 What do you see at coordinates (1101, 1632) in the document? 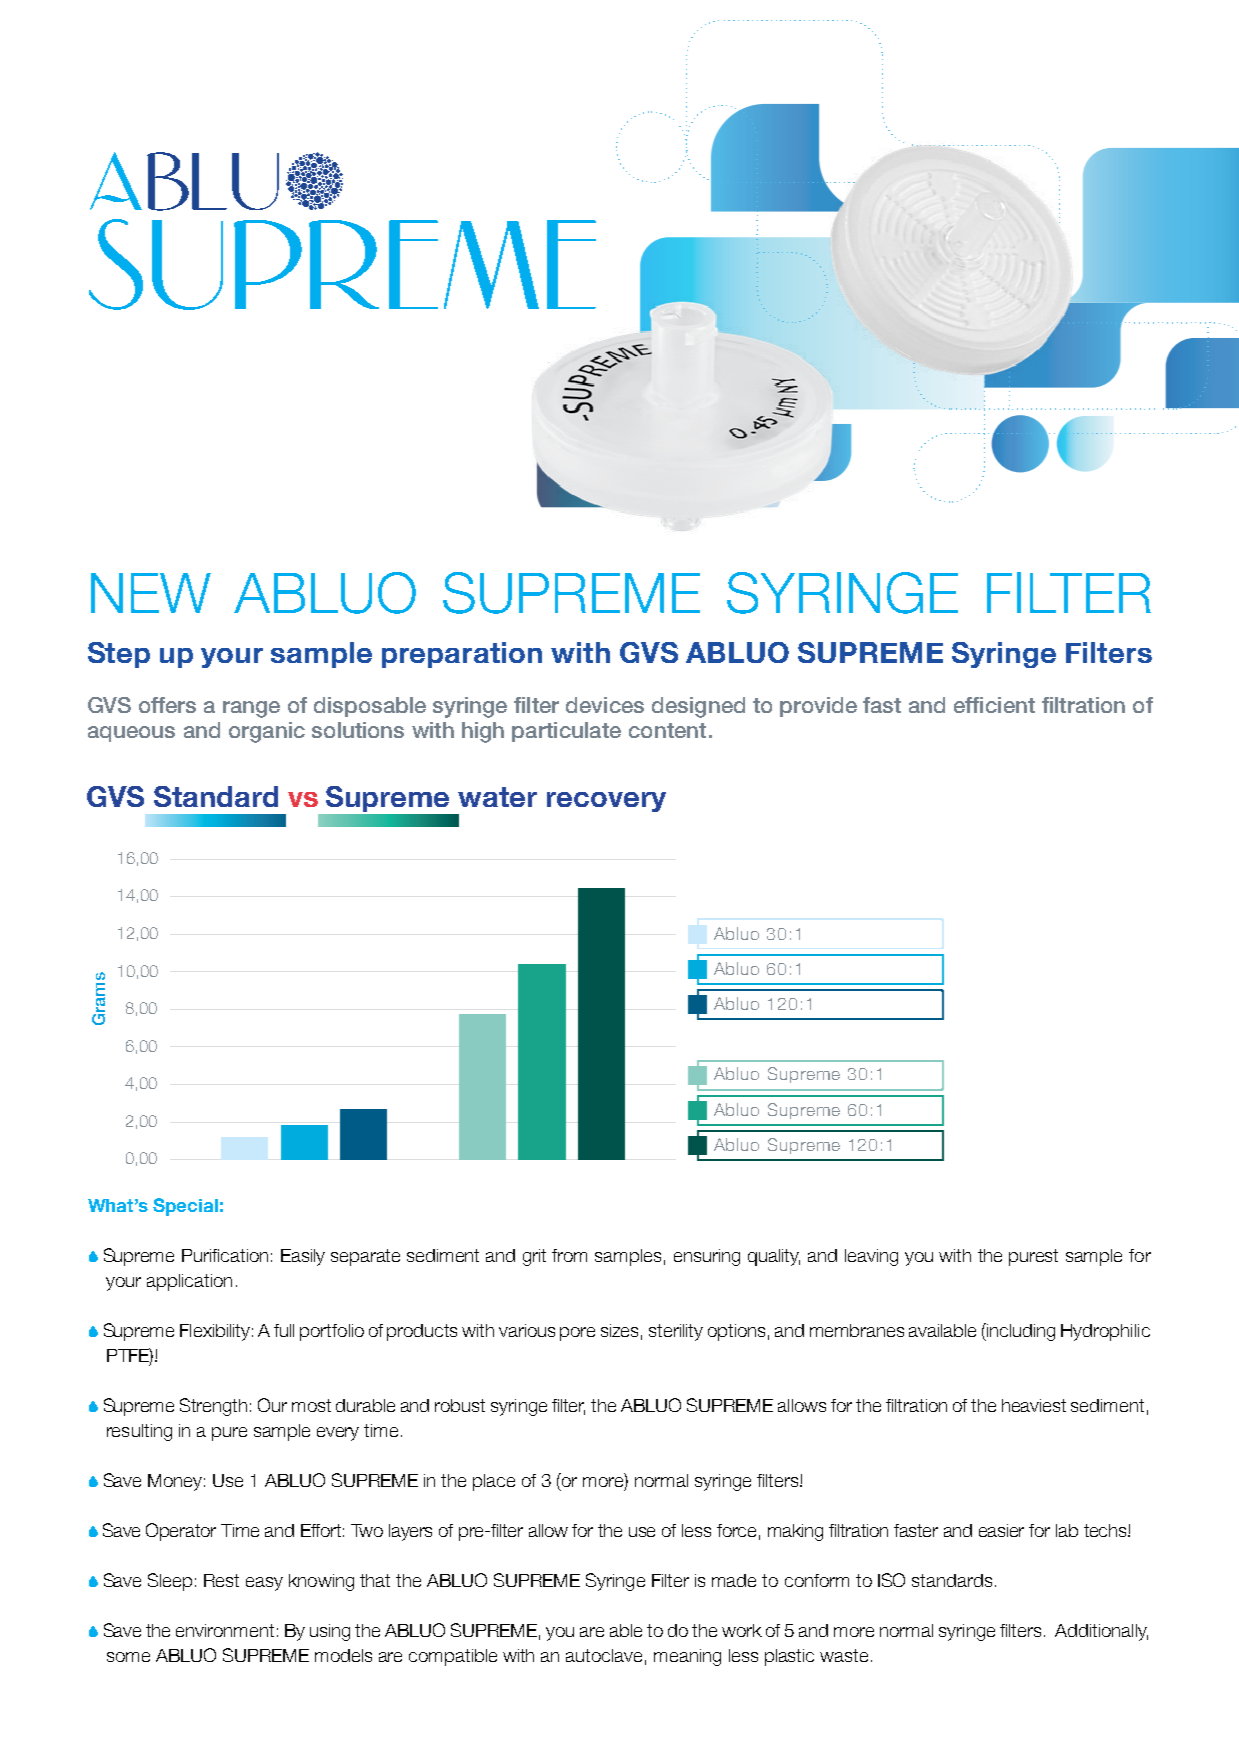
I see `Additionally` at bounding box center [1101, 1632].
